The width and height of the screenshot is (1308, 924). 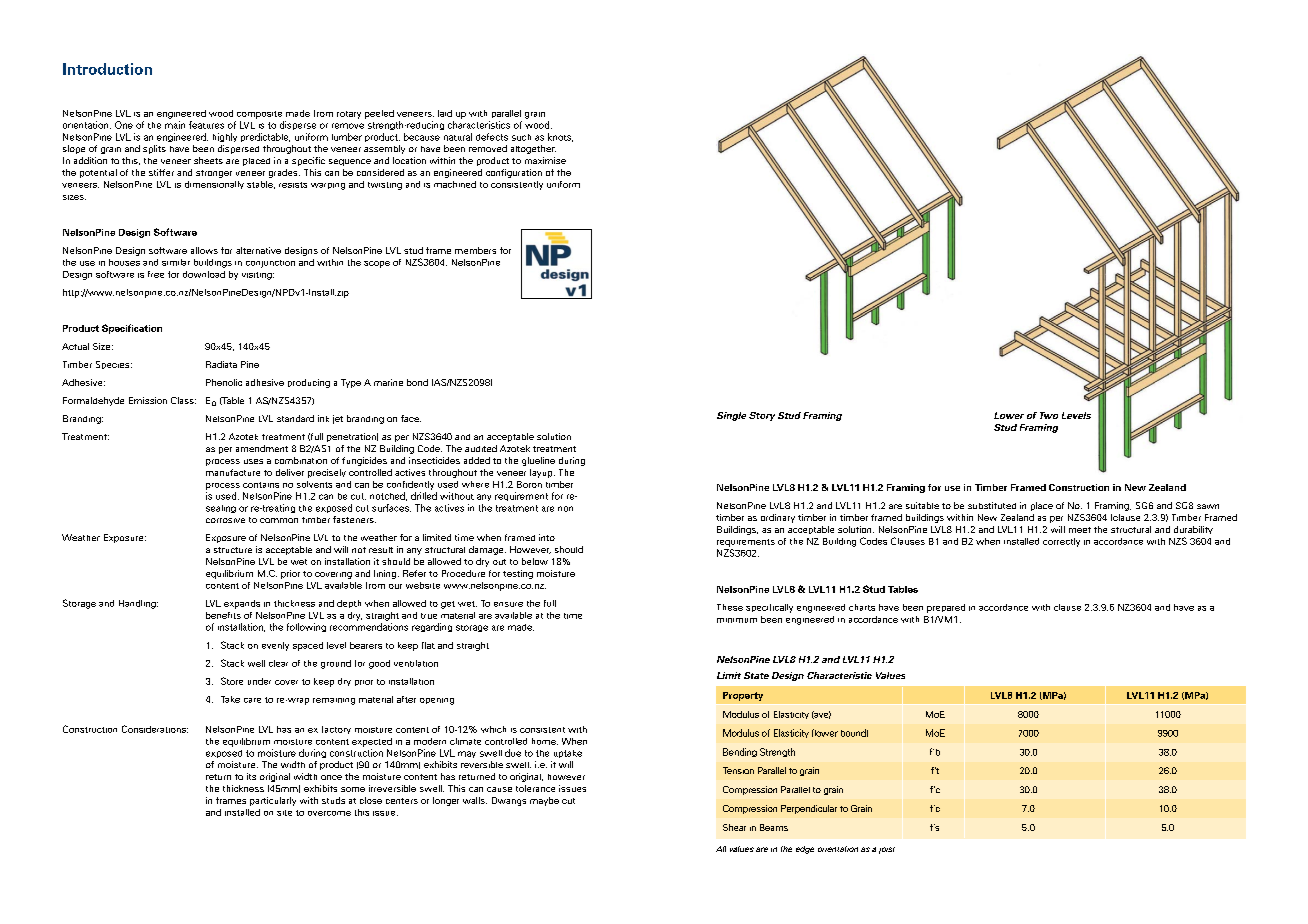 I want to click on maximise, so click(x=545, y=160).
